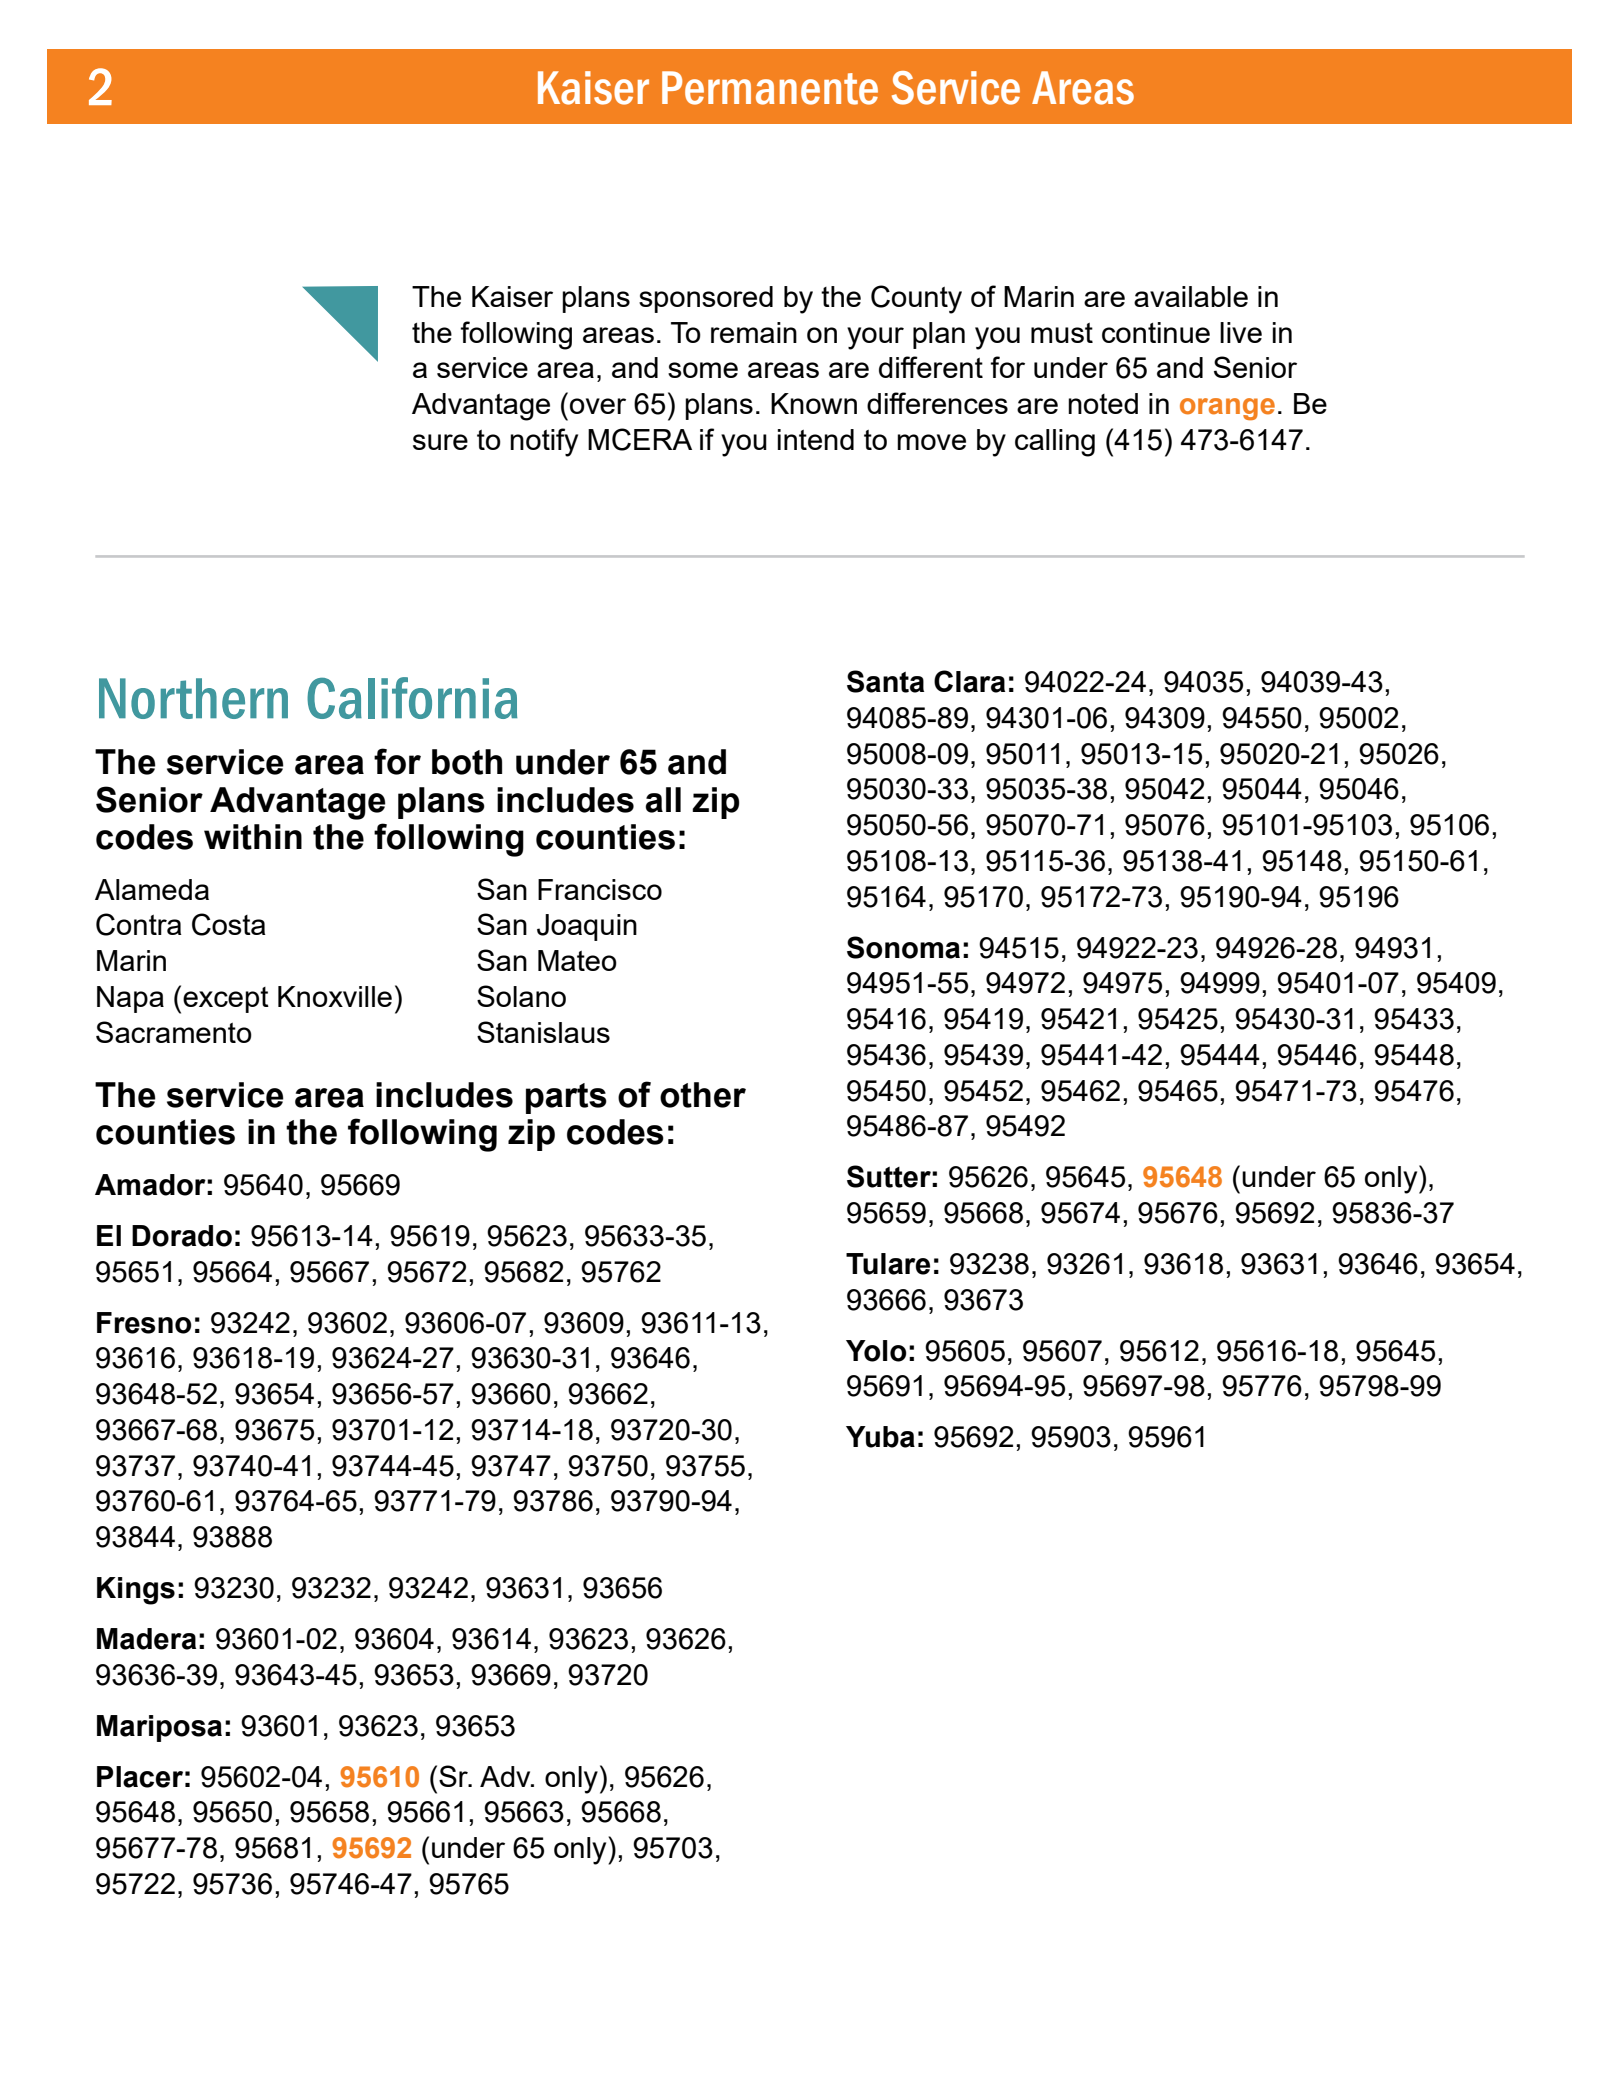 The height and width of the screenshot is (2097, 1620). I want to click on Clara, so click(969, 681).
